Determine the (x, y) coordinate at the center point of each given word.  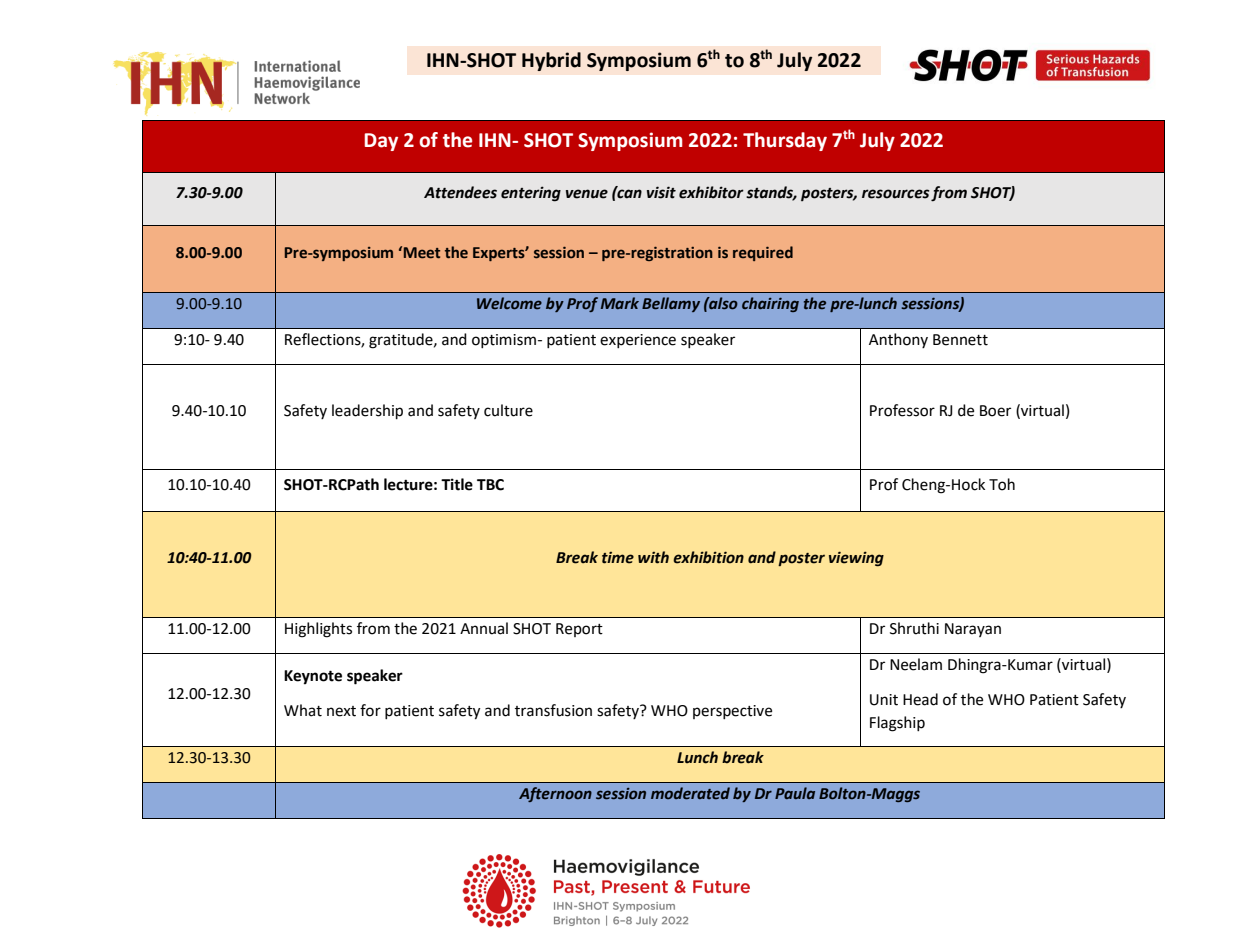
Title (457, 484)
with (653, 557)
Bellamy (671, 304)
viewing (856, 559)
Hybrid (551, 61)
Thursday (785, 141)
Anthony (898, 340)
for (370, 710)
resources (896, 194)
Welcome (509, 303)
